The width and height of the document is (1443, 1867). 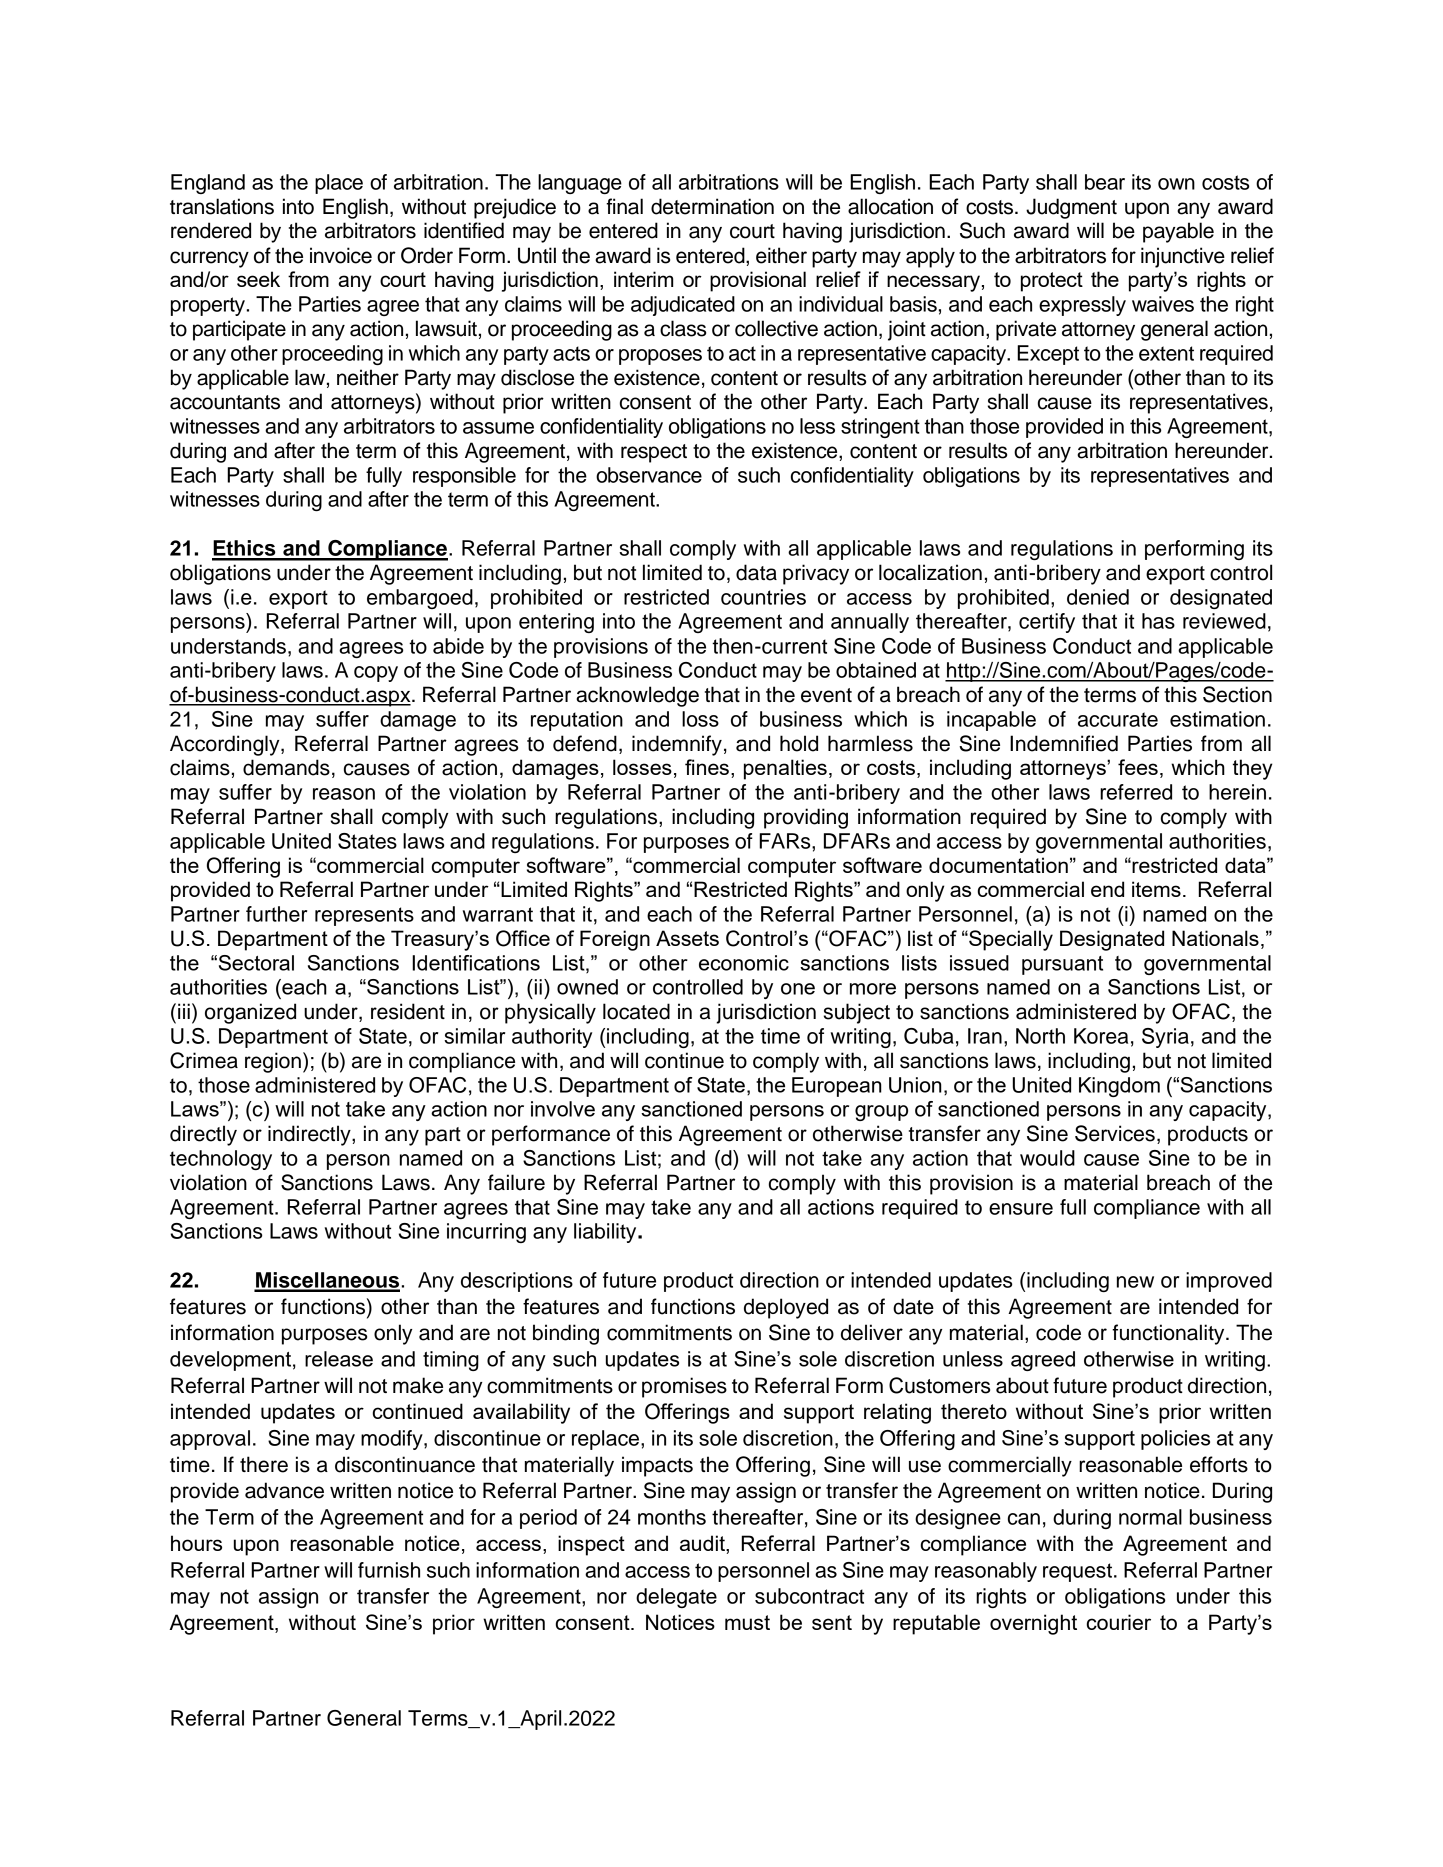 I want to click on furnish, so click(x=389, y=1570).
